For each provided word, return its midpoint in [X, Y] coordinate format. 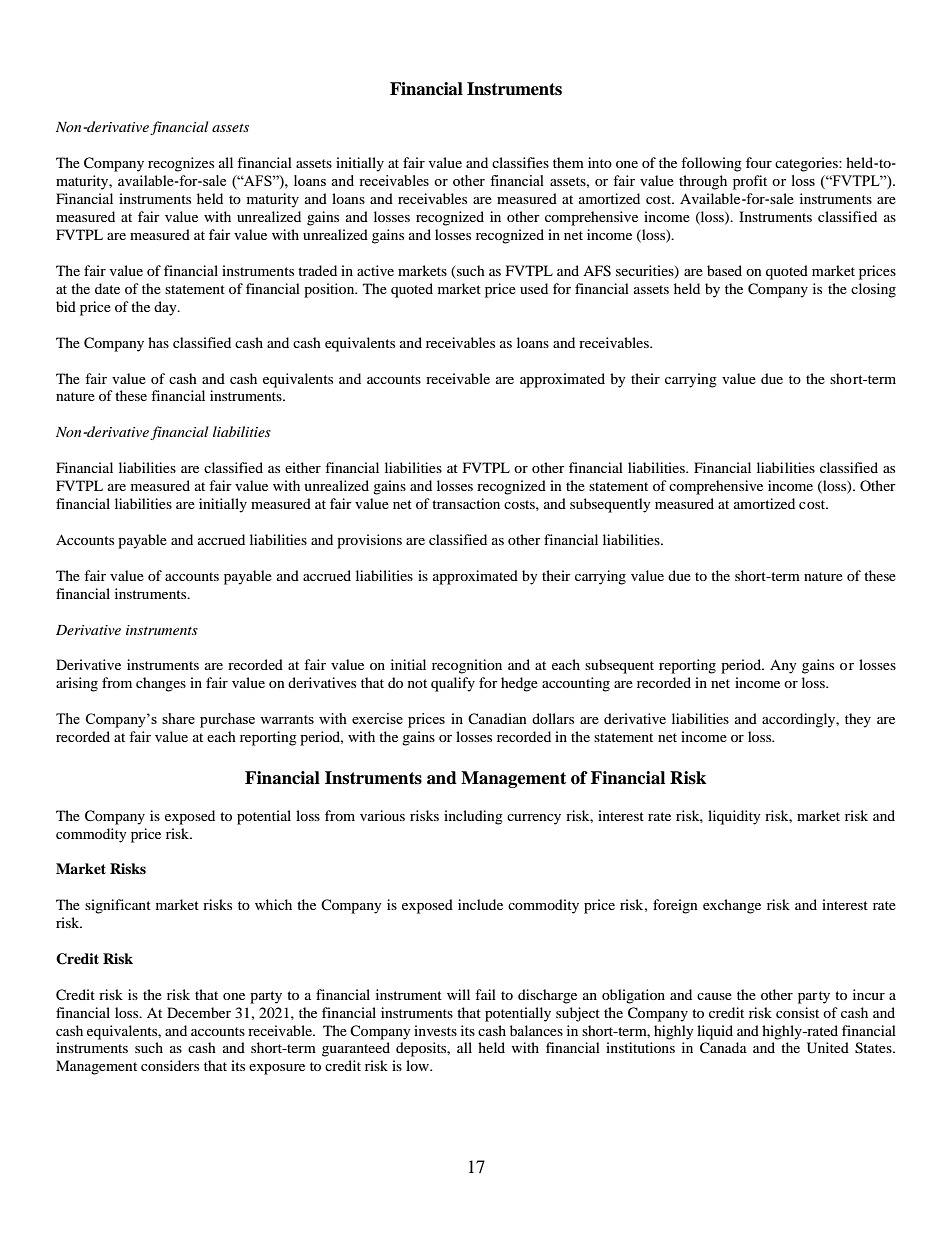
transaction [466, 503]
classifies [520, 162]
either [303, 467]
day [166, 308]
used [534, 288]
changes [161, 684]
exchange [732, 906]
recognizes [181, 164]
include [480, 904]
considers [170, 1065]
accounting [576, 684]
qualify [453, 684]
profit [750, 182]
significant [118, 906]
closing [873, 290]
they [858, 720]
